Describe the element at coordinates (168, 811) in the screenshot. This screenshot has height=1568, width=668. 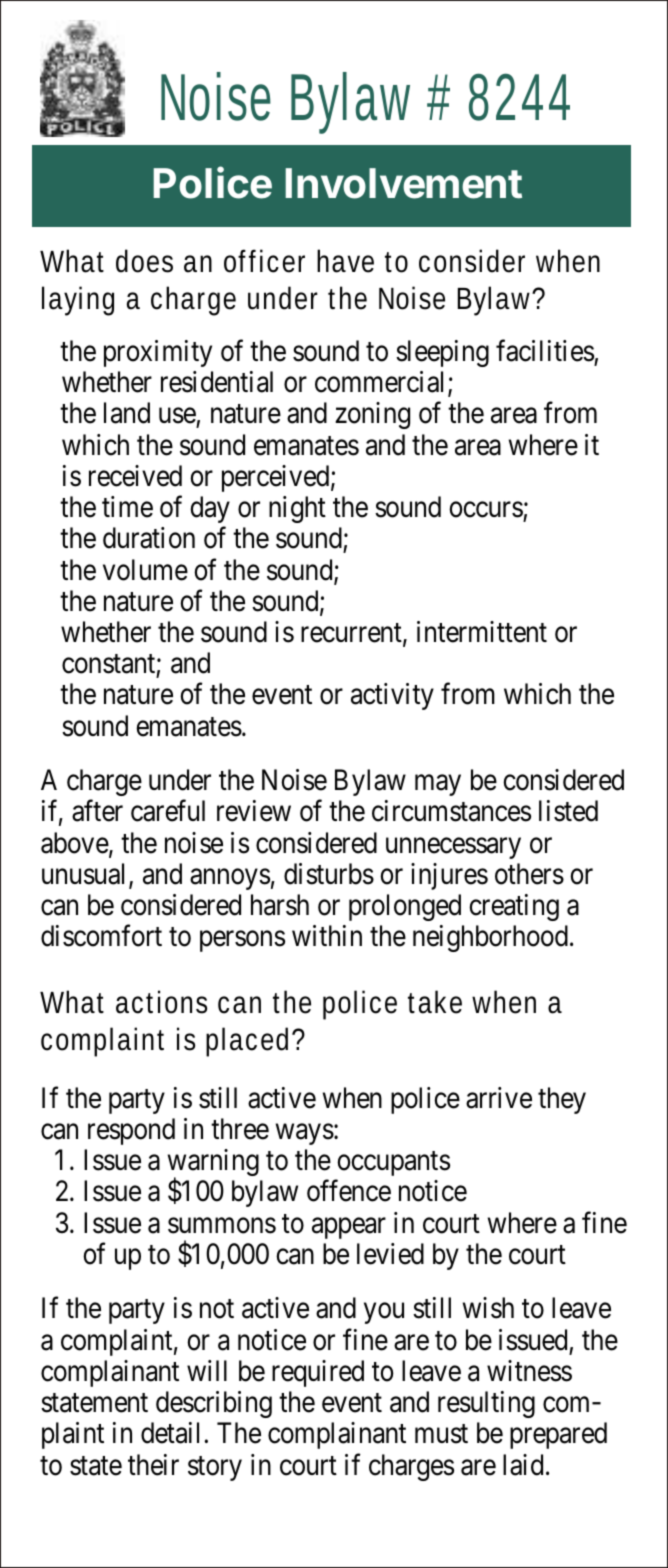
I see `careful` at that location.
